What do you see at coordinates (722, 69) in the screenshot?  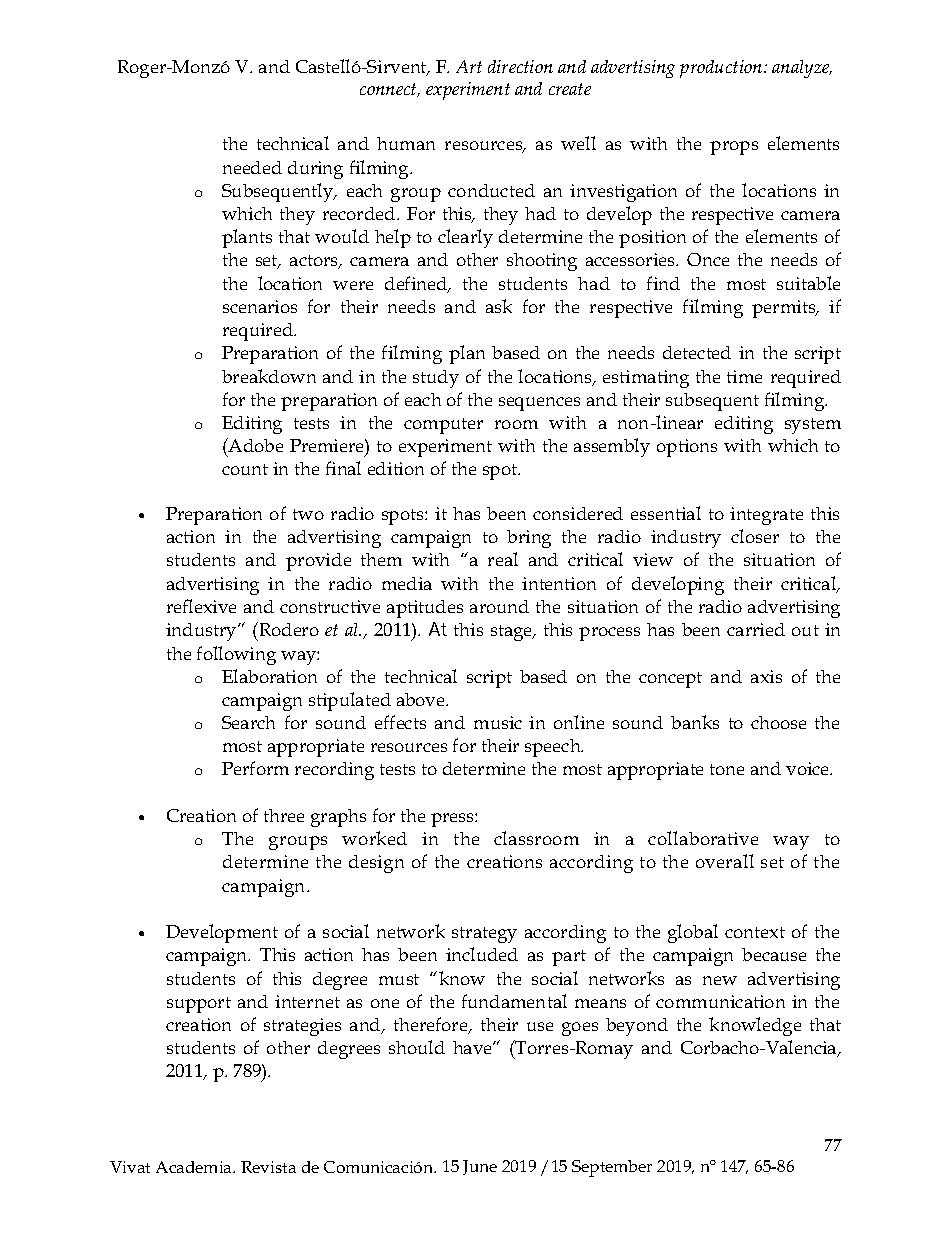 I see `production` at bounding box center [722, 69].
